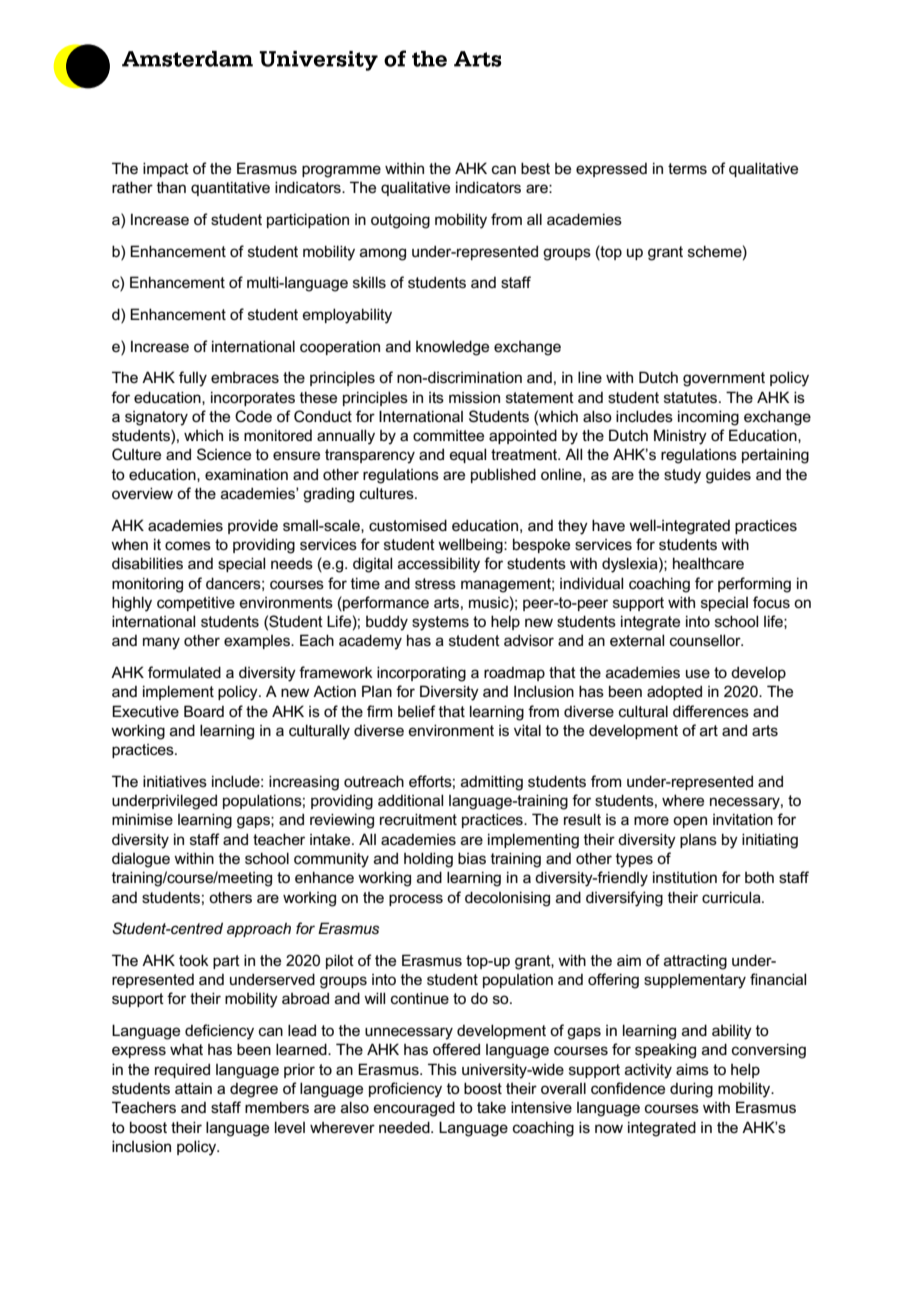 The image size is (924, 1308). I want to click on study, so click(682, 476).
